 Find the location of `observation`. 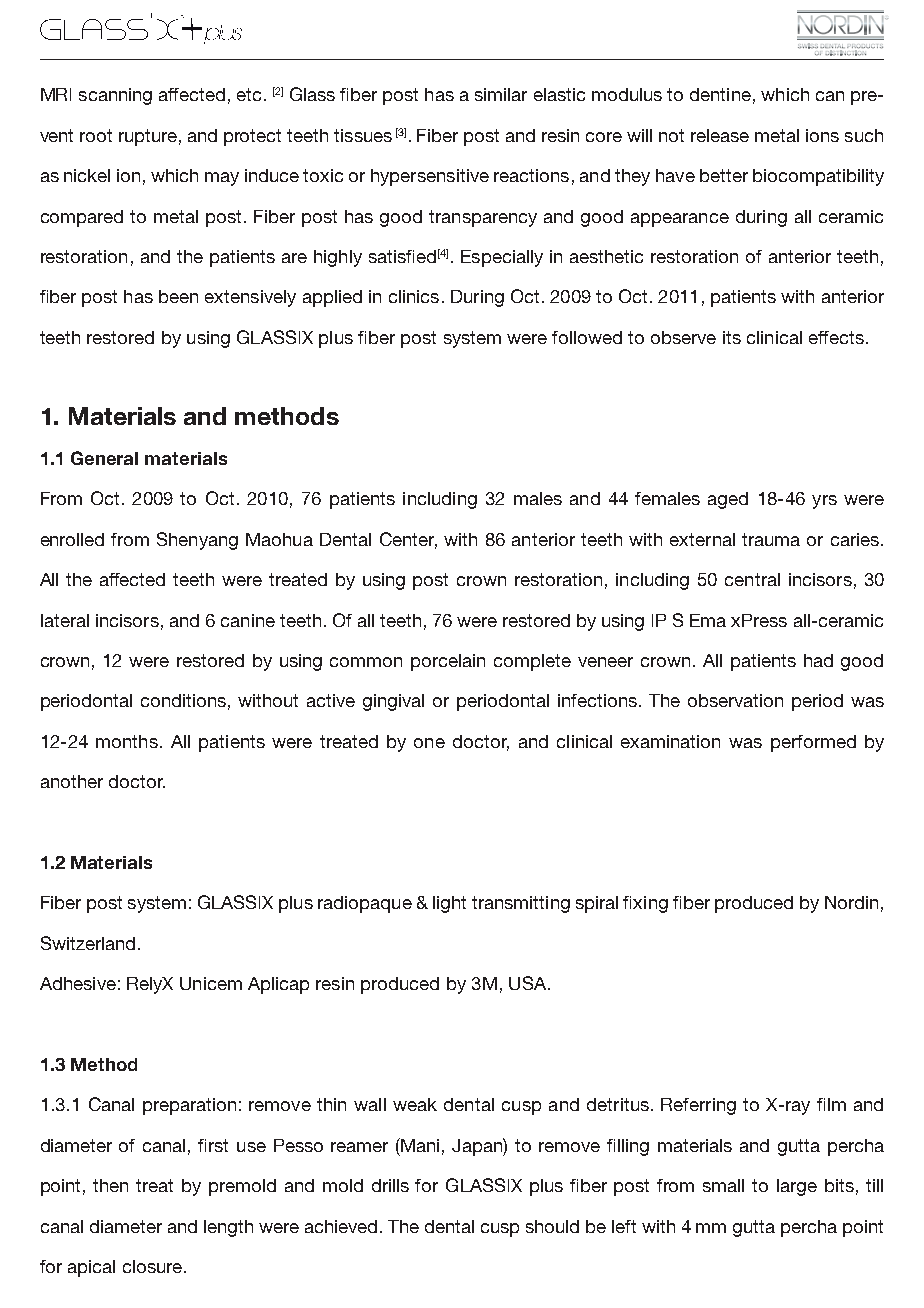

observation is located at coordinates (735, 700).
